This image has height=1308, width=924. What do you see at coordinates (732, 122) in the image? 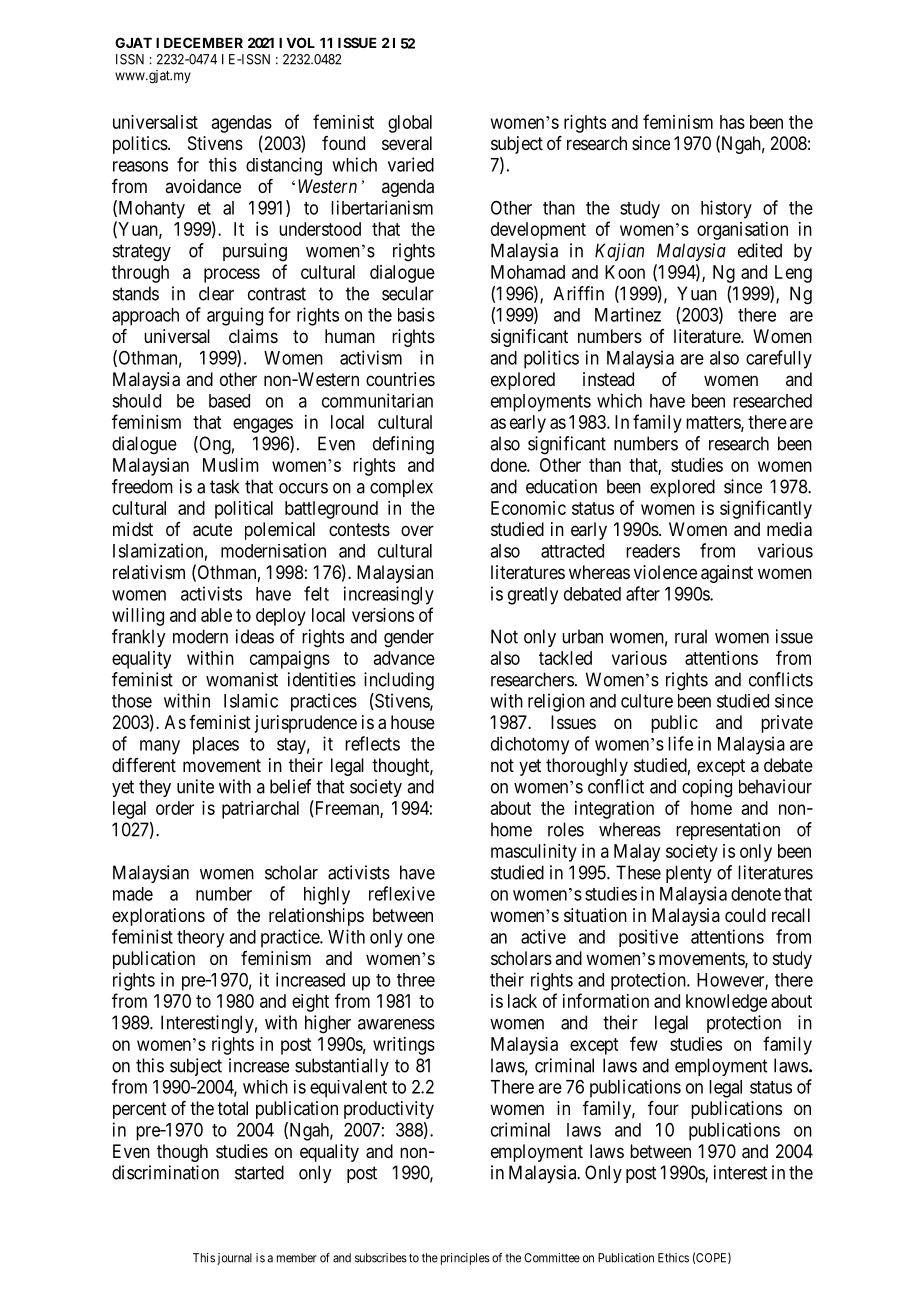
I see `has` at bounding box center [732, 122].
